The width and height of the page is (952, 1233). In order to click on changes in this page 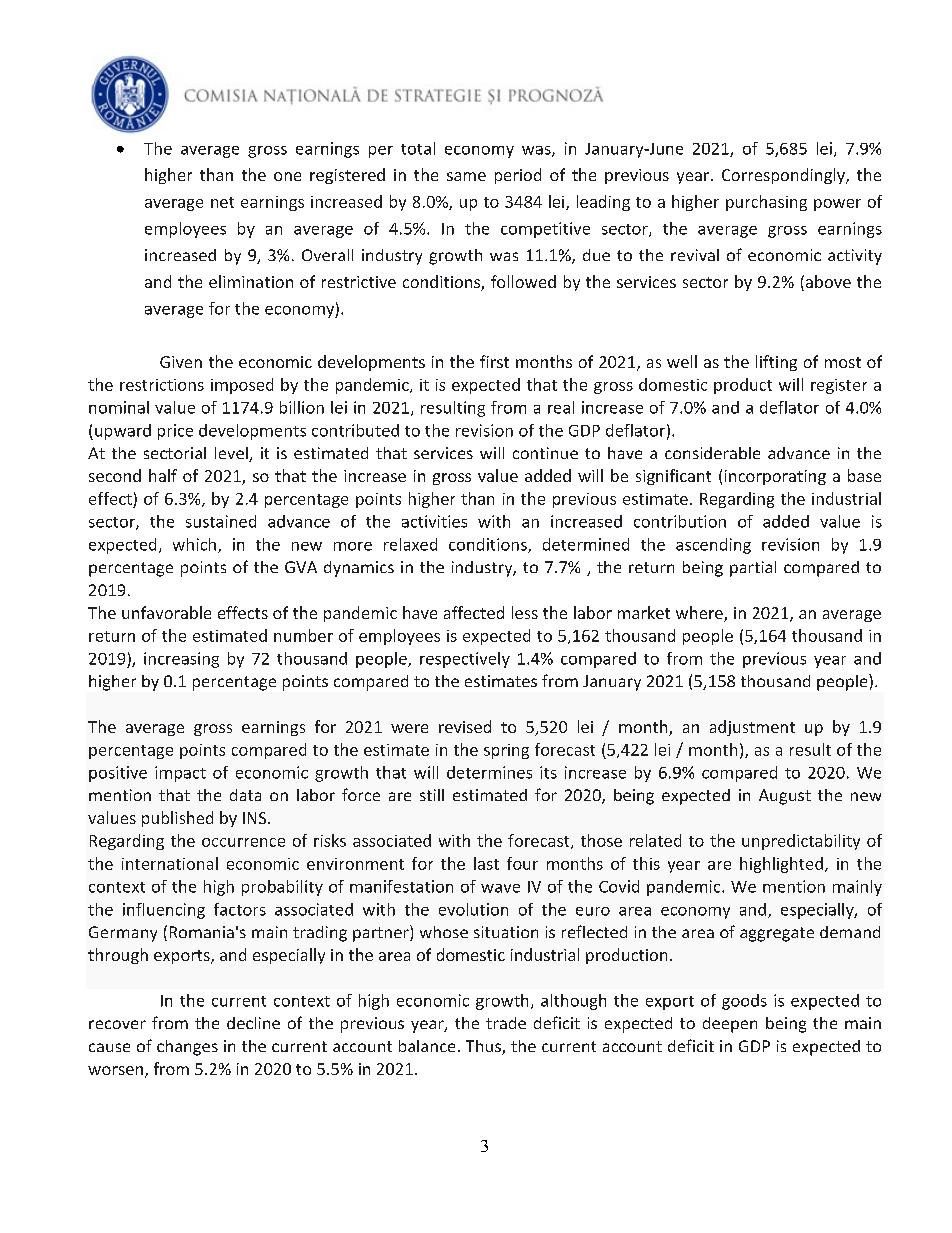, I will do `click(187, 1048)`.
